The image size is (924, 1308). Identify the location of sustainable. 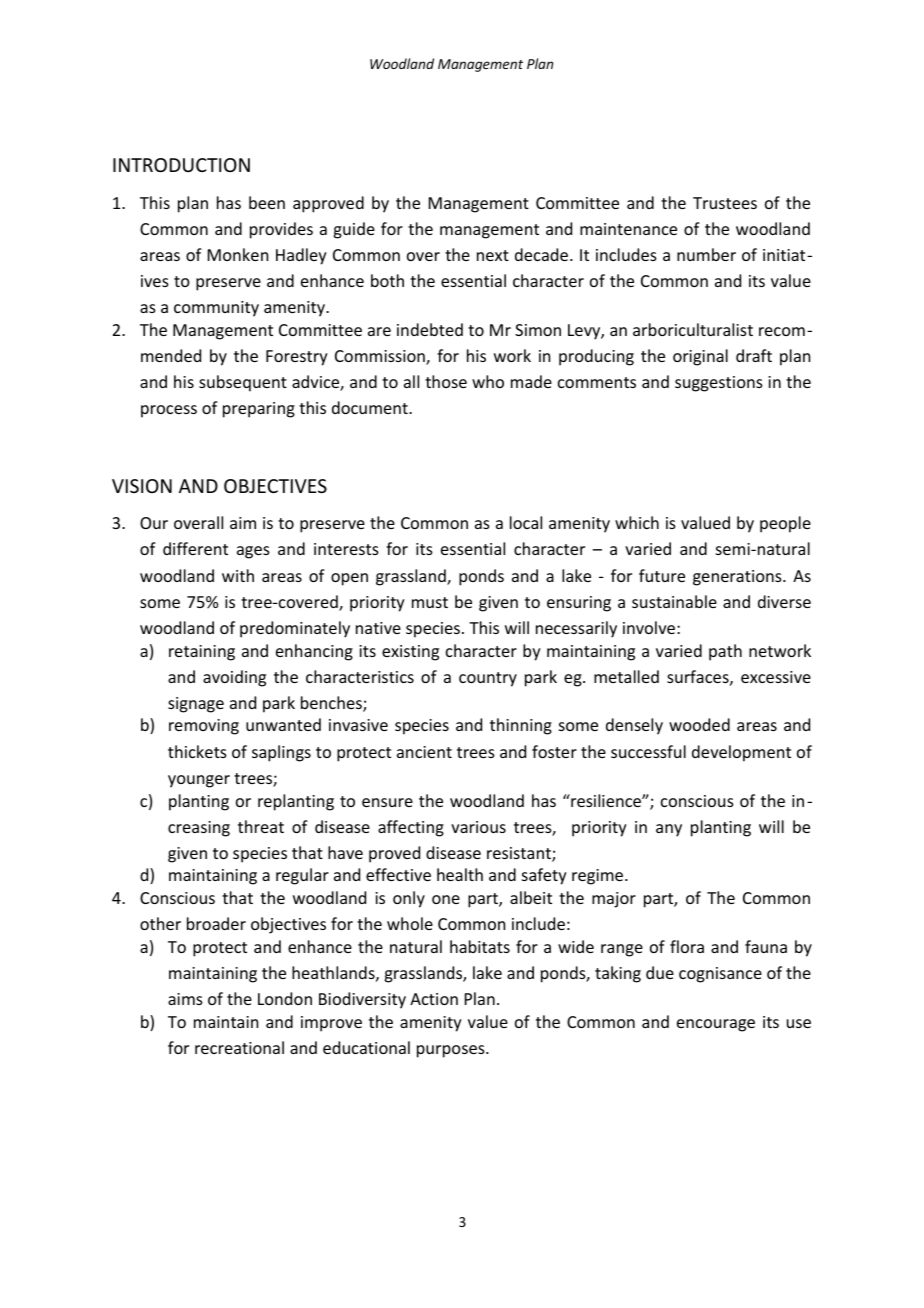
(674, 601).
